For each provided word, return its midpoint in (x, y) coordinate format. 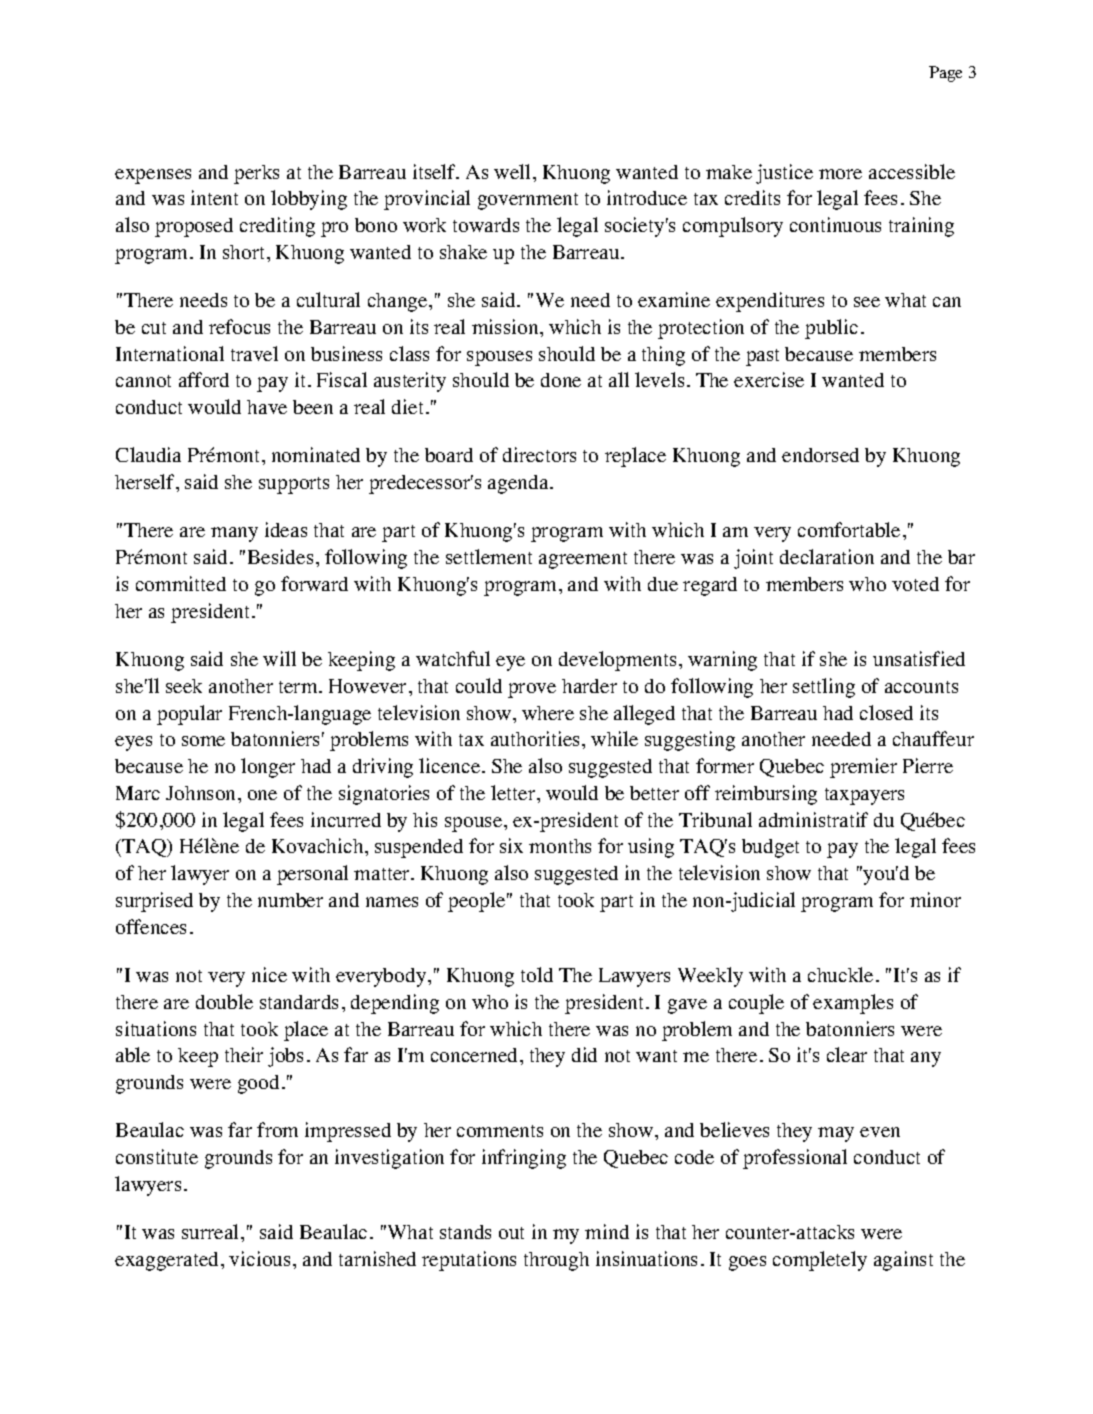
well (514, 171)
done (561, 380)
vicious (259, 1258)
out (511, 1233)
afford (204, 379)
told (537, 974)
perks (256, 174)
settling (824, 688)
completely (820, 1261)
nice (269, 974)
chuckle (840, 974)
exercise (769, 379)
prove (532, 690)
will (279, 658)
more (840, 174)
